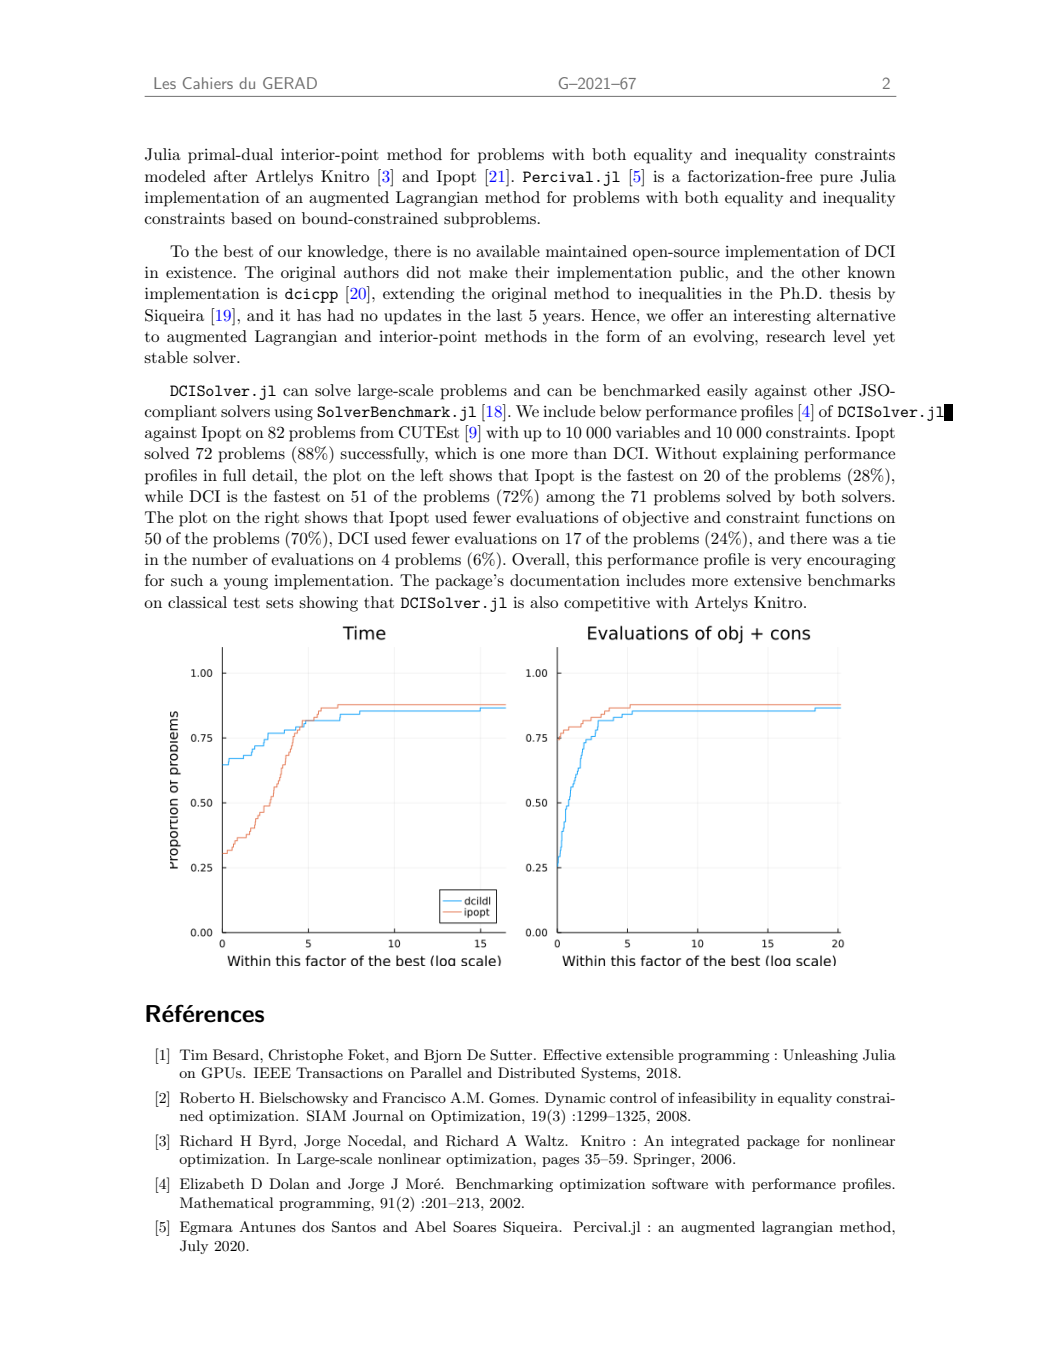 This screenshot has height=1347, width=1041. I want to click on based, so click(251, 218).
